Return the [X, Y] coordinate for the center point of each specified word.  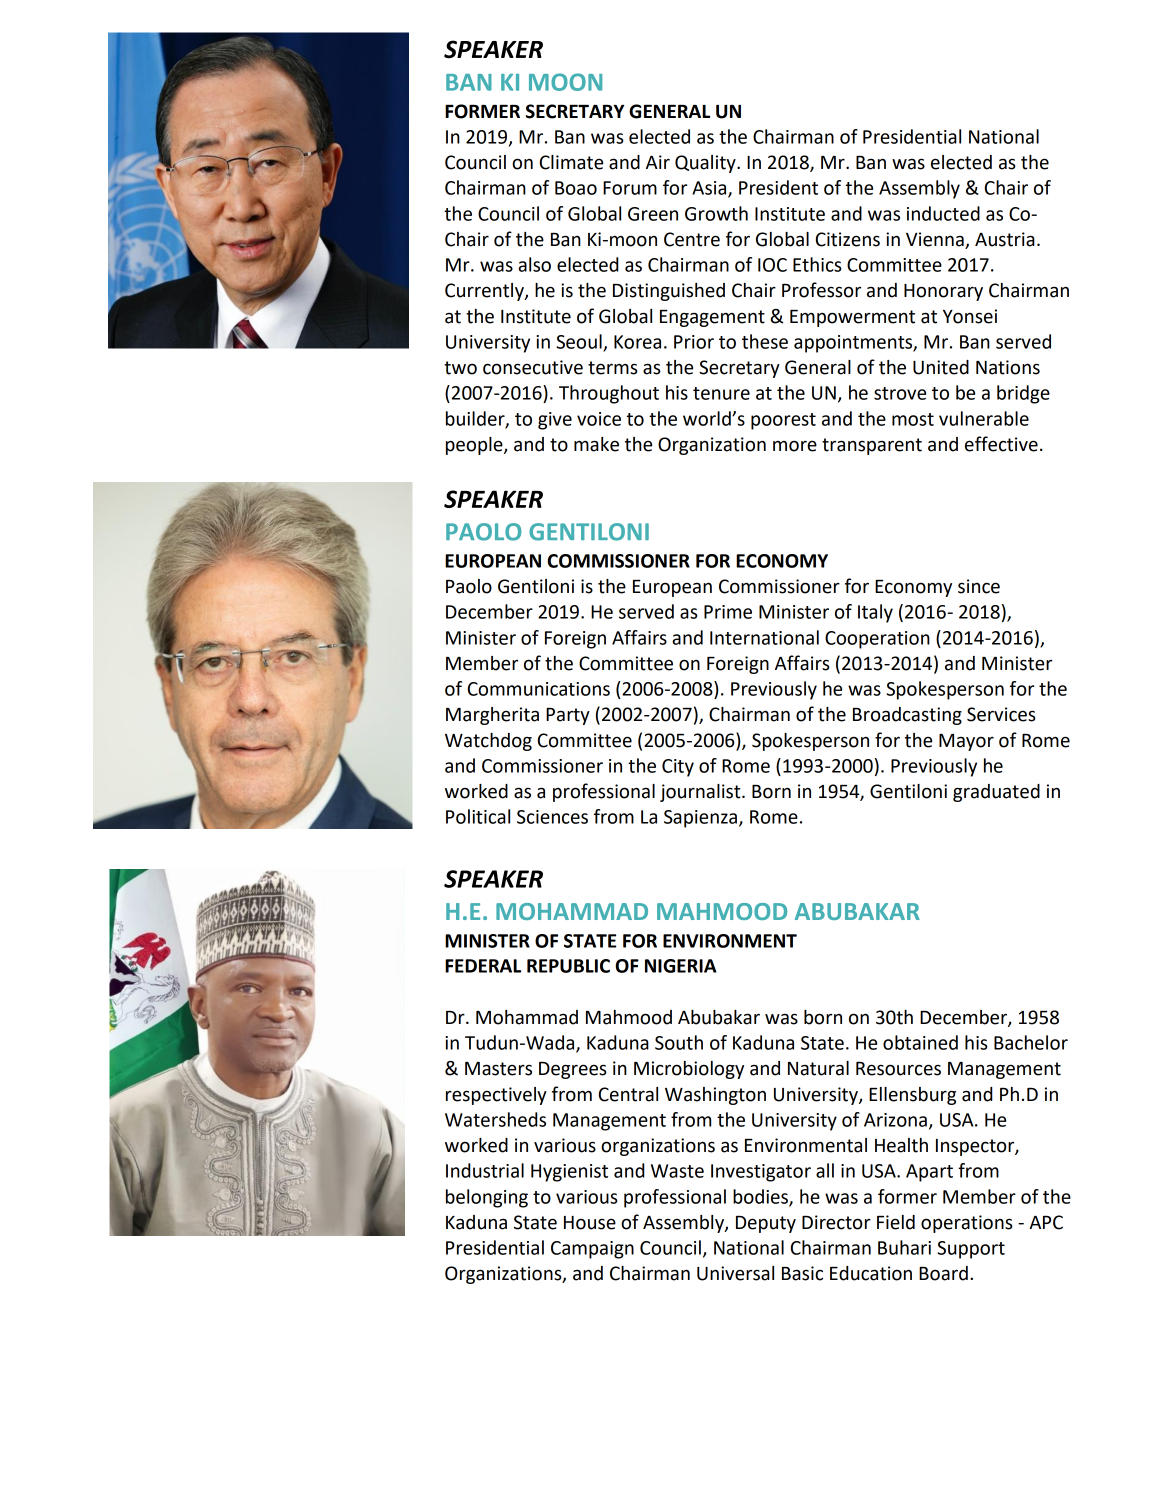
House [590, 1223]
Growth [716, 213]
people [475, 446]
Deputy [766, 1224]
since [979, 586]
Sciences [552, 817]
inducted [943, 213]
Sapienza [700, 819]
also [534, 264]
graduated [996, 793]
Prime [728, 612]
